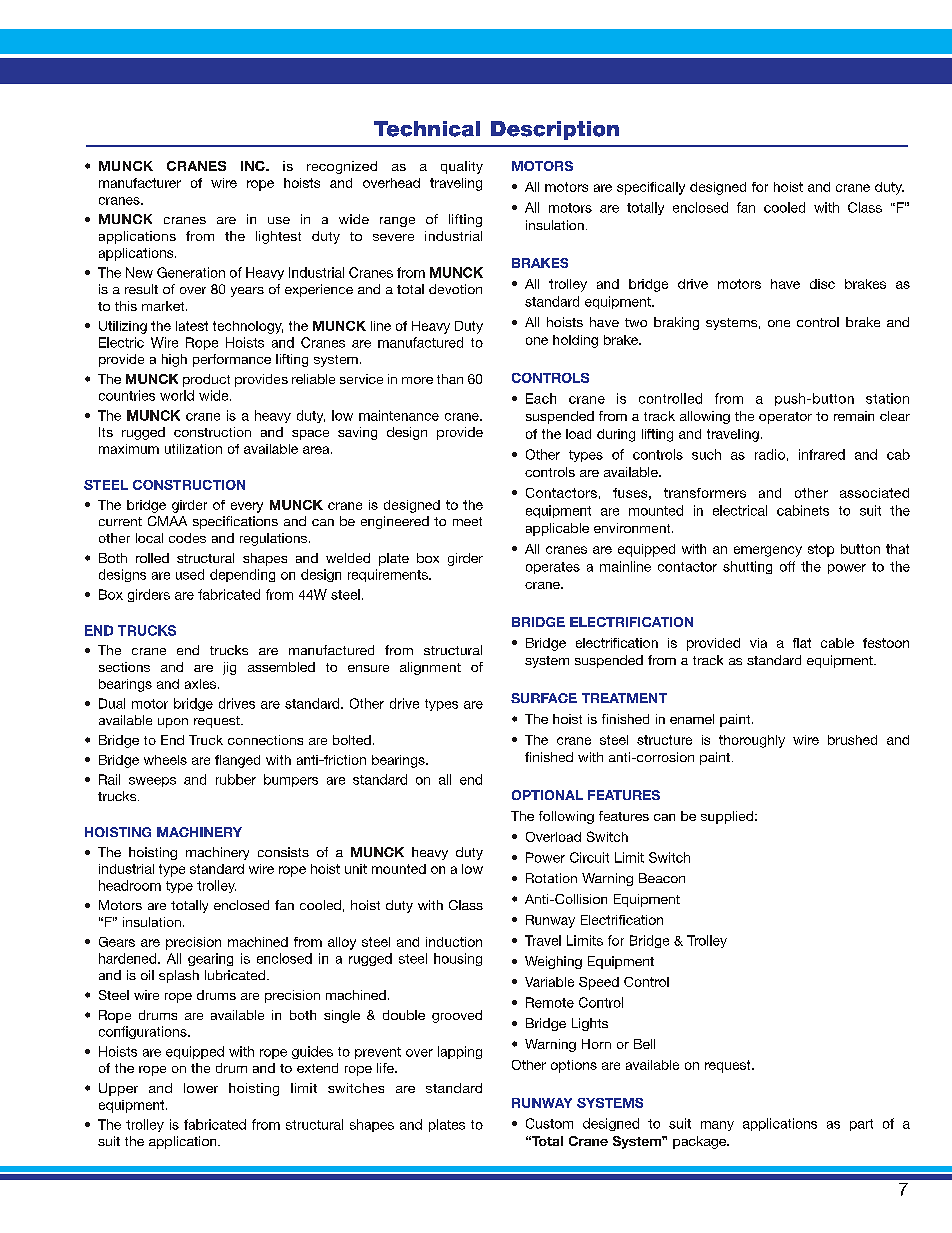 The height and width of the page is (1233, 952). What do you see at coordinates (201, 1088) in the page?
I see `lower` at bounding box center [201, 1088].
